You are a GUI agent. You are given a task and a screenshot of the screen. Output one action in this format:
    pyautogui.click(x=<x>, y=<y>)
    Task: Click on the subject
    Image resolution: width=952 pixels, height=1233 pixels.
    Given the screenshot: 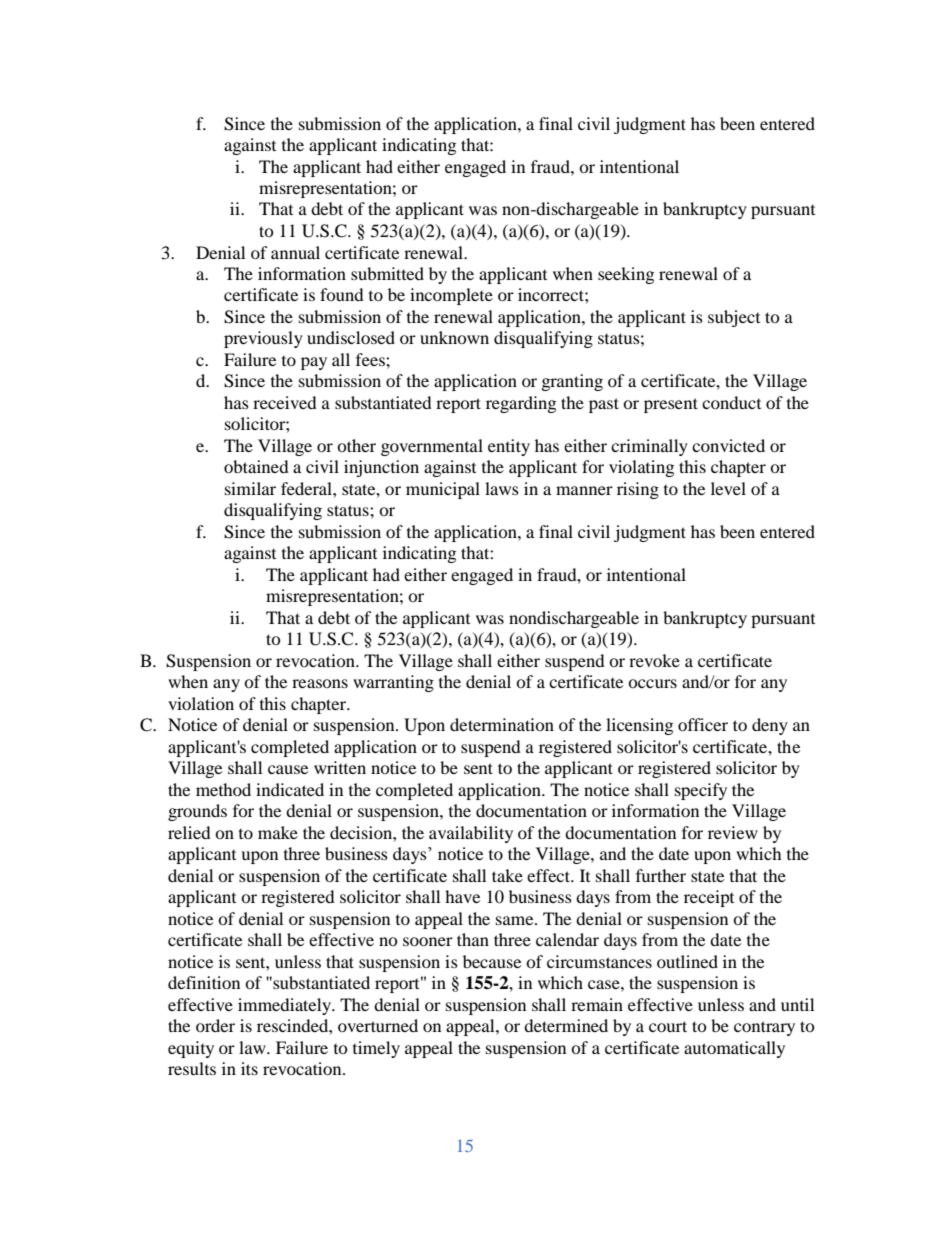 What is the action you would take?
    pyautogui.click(x=734, y=318)
